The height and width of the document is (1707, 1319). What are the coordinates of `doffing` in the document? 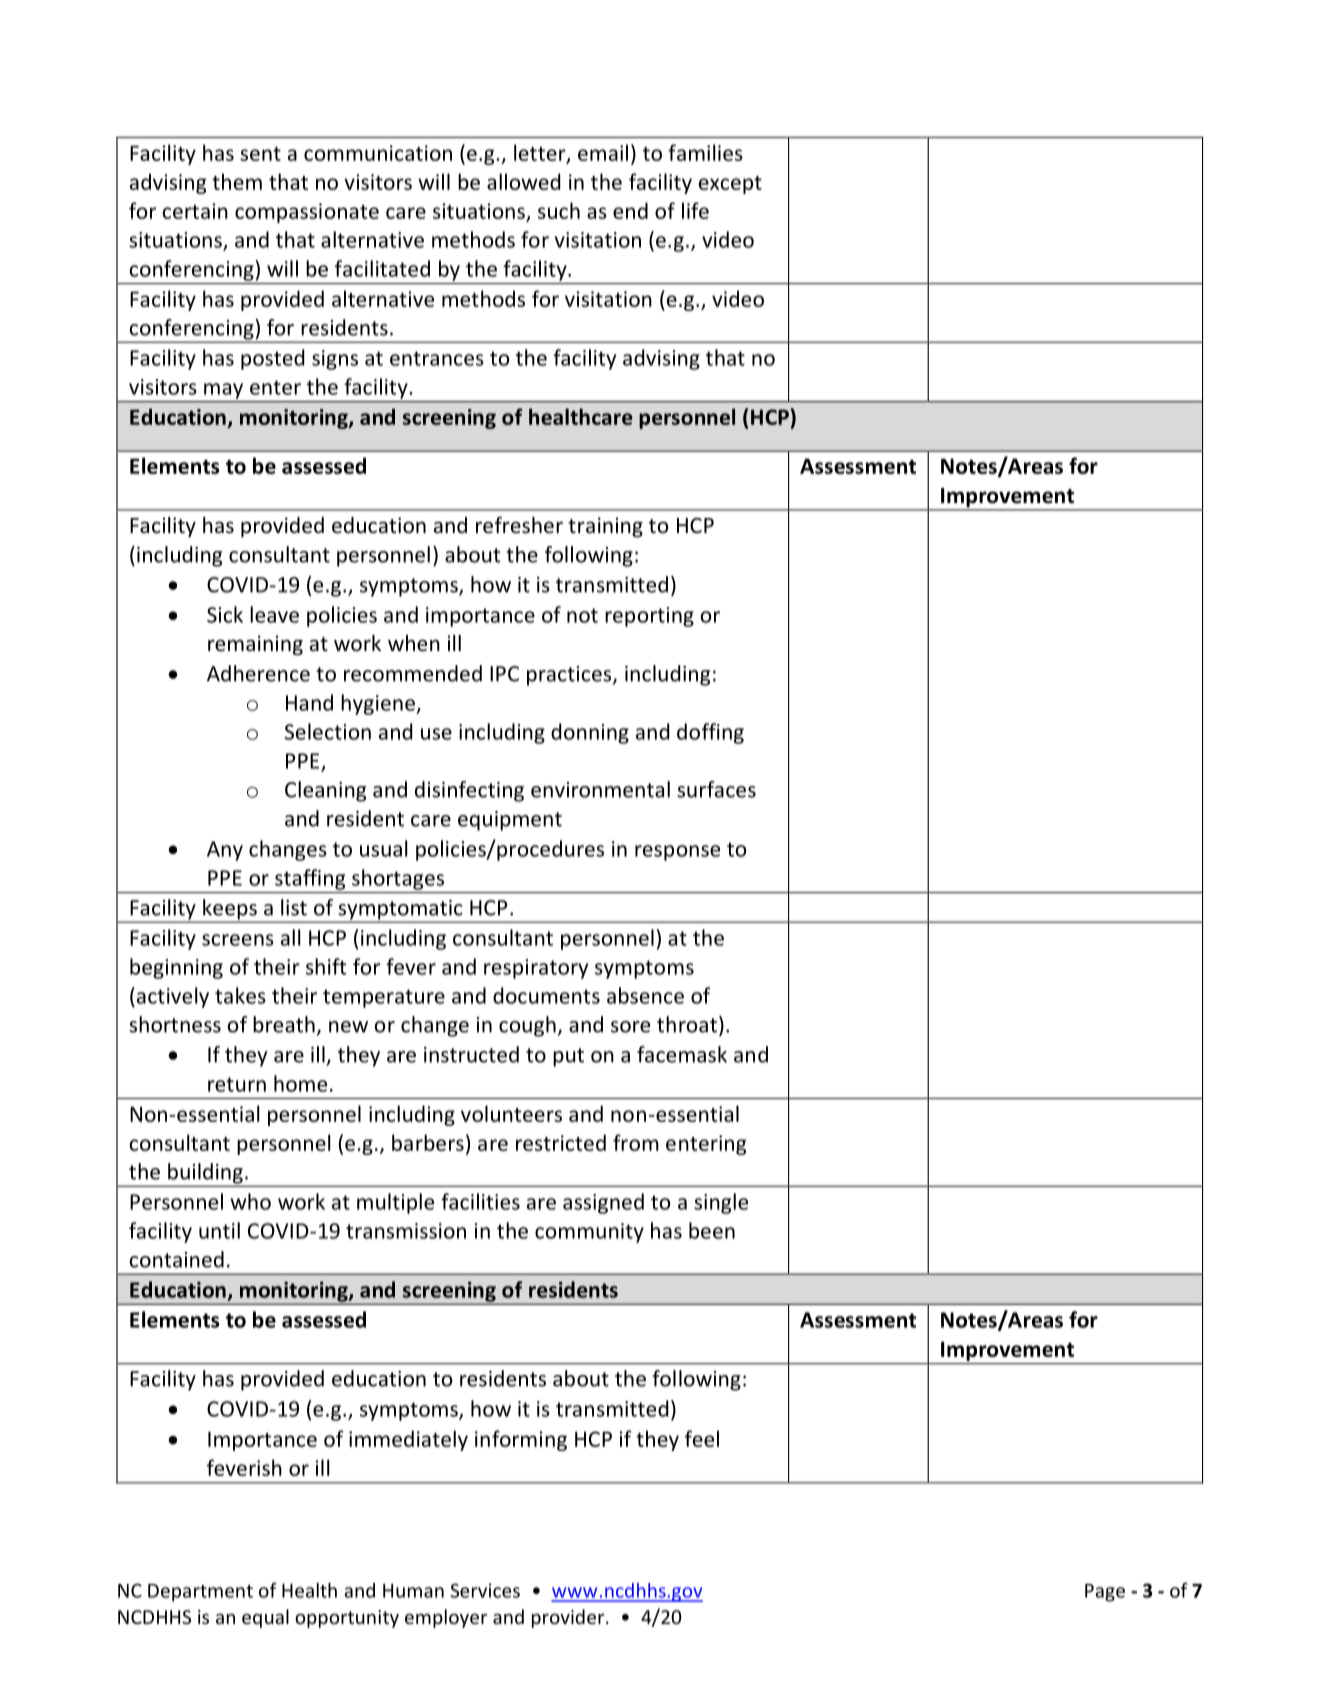 It's located at (710, 733).
